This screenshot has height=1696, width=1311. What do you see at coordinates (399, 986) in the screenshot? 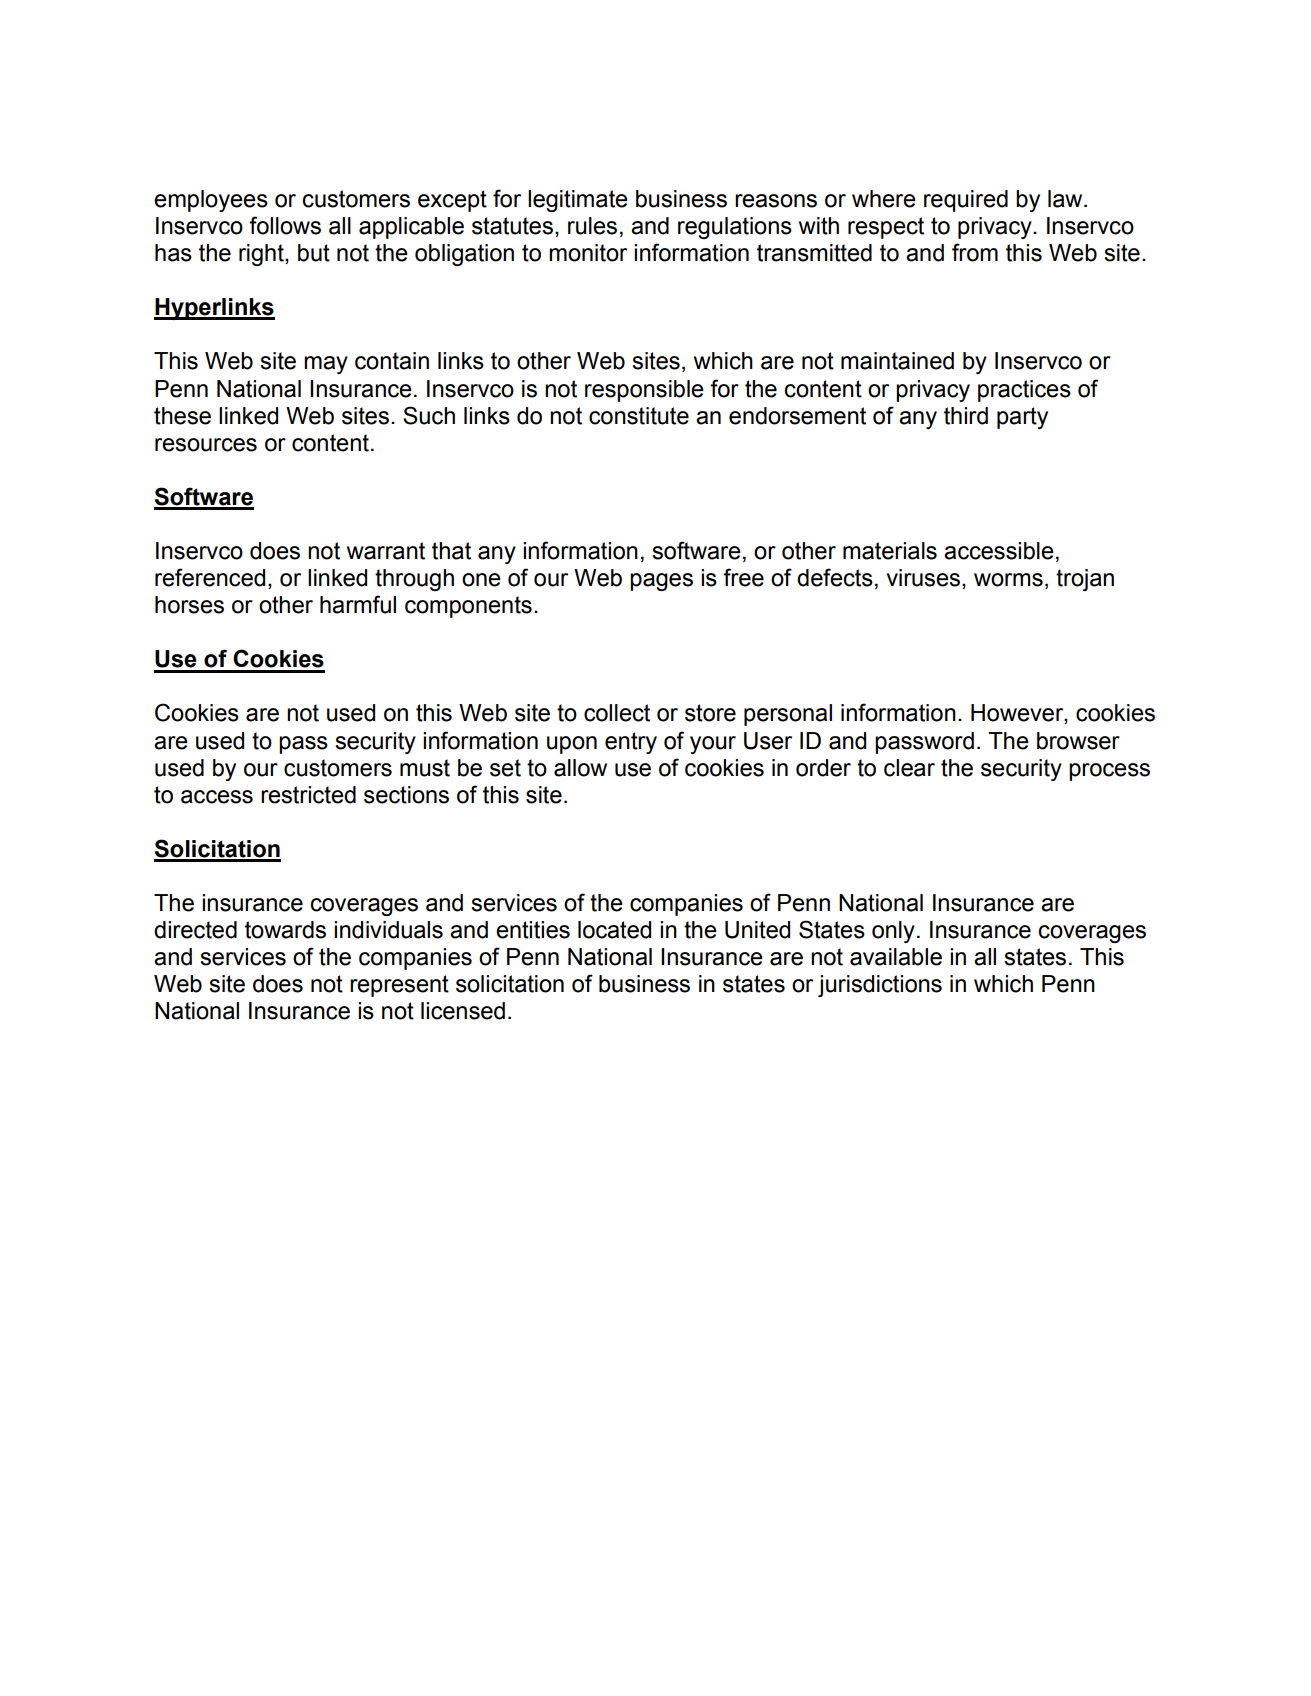
I see `represent` at bounding box center [399, 986].
